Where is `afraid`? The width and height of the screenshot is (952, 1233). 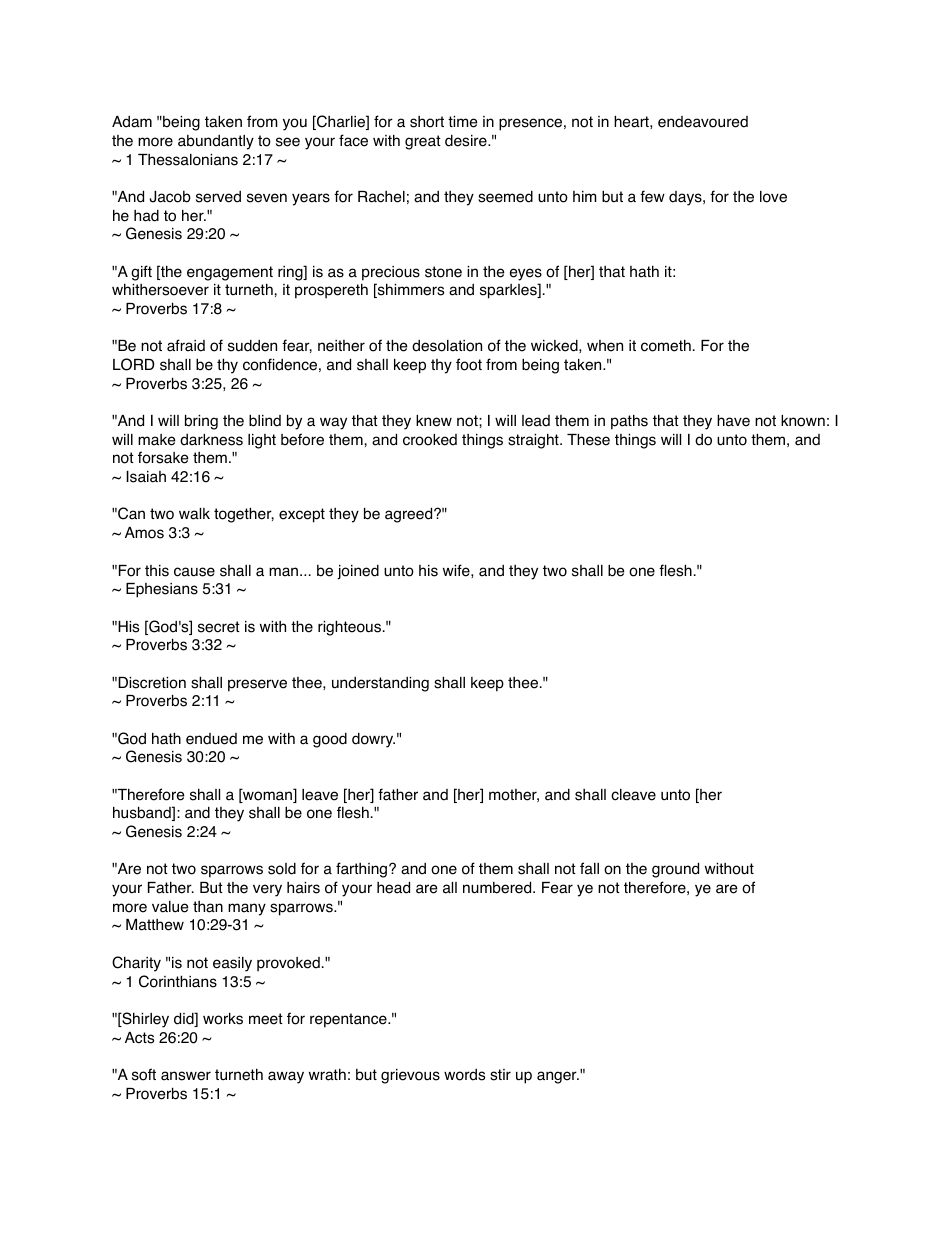
afraid is located at coordinates (186, 345).
